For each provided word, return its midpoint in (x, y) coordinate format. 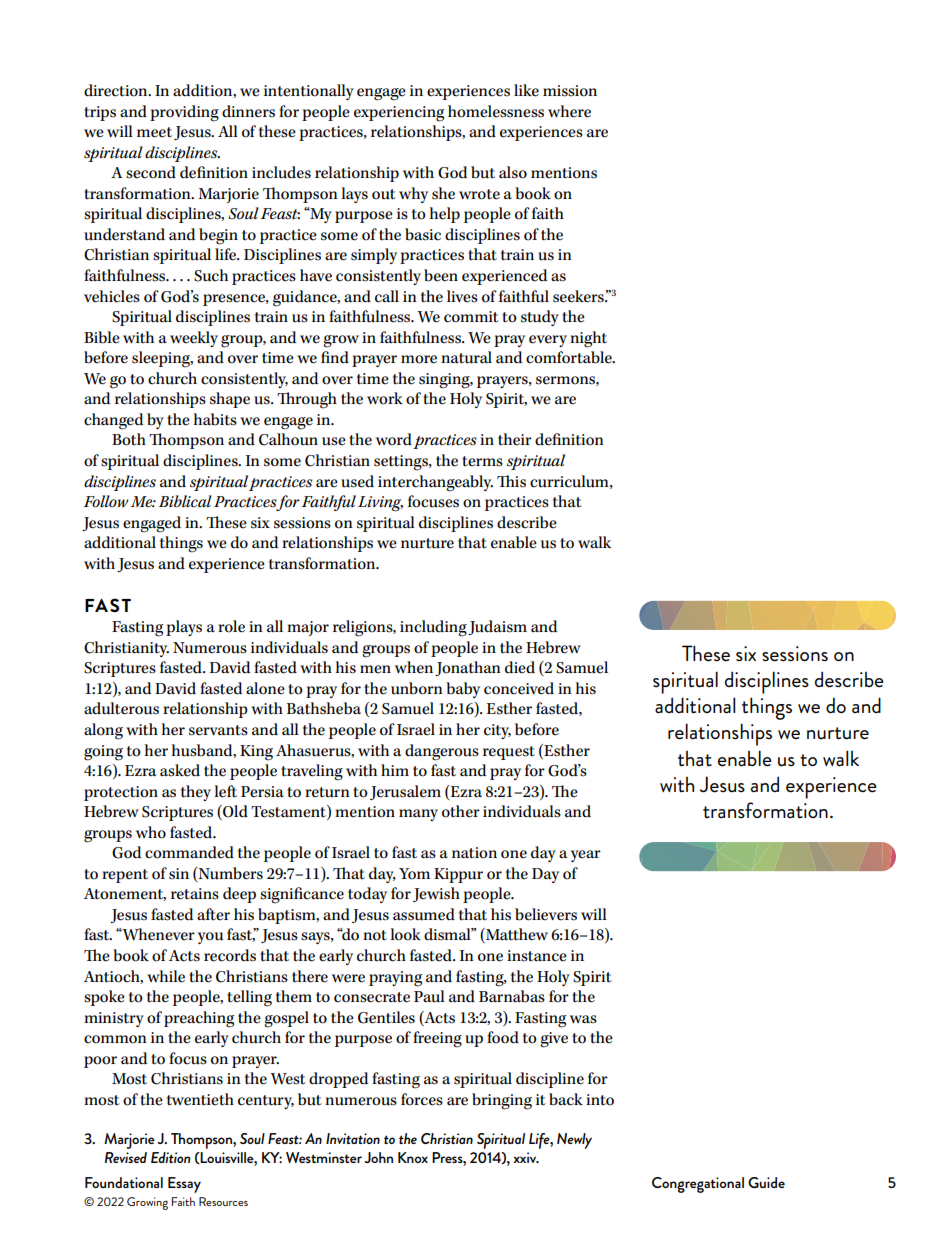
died (520, 667)
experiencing (399, 114)
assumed (424, 914)
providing (184, 113)
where (569, 111)
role (231, 626)
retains (195, 894)
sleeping (162, 359)
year (586, 856)
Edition (170, 1157)
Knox (413, 1157)
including (433, 628)
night (588, 339)
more (419, 359)
